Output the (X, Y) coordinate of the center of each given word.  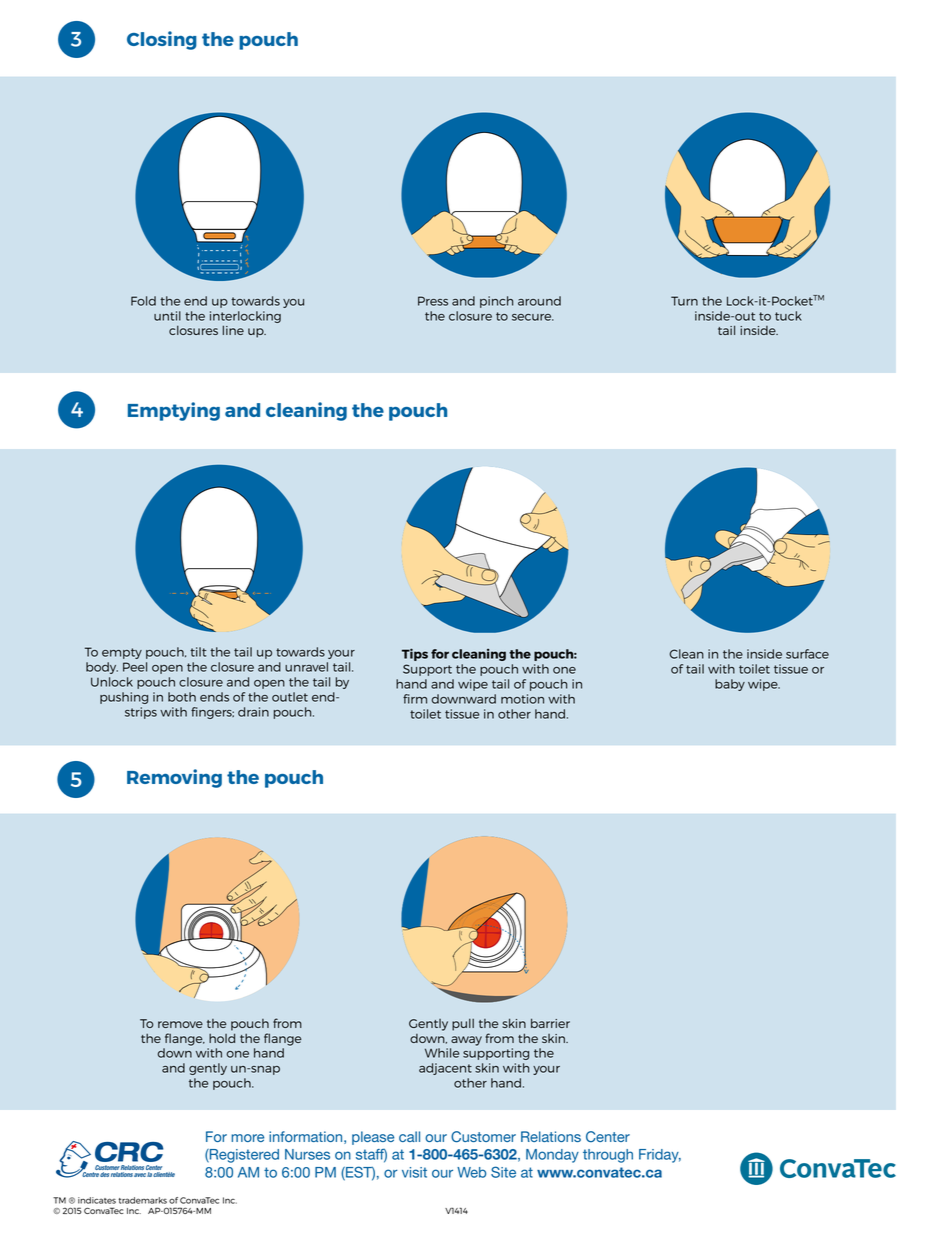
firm (415, 699)
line (233, 330)
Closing (162, 40)
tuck (788, 316)
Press (433, 301)
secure (533, 317)
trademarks (143, 1200)
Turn (684, 301)
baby (730, 685)
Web (471, 1172)
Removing (174, 778)
